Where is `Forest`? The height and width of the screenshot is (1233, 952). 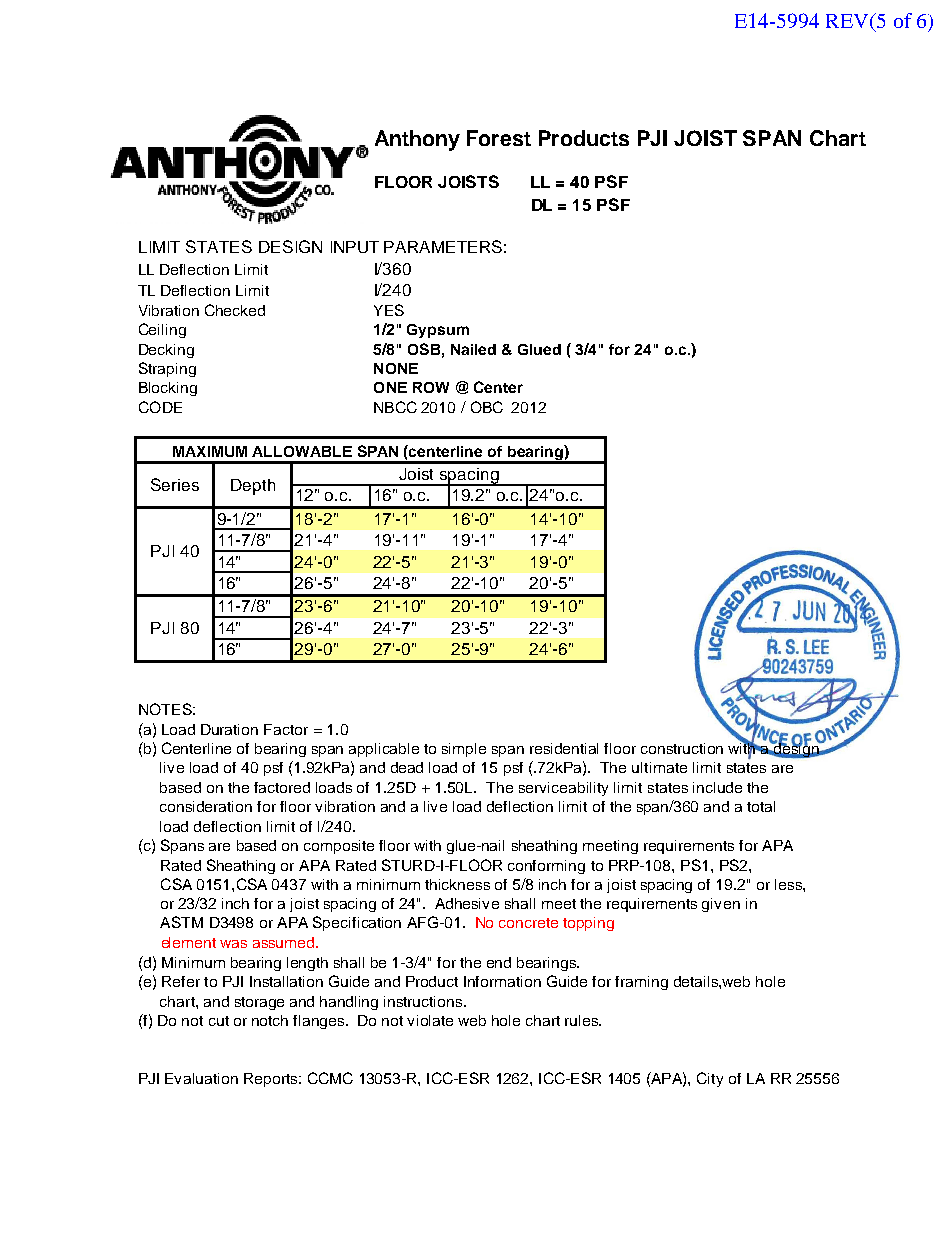 Forest is located at coordinates (499, 138).
